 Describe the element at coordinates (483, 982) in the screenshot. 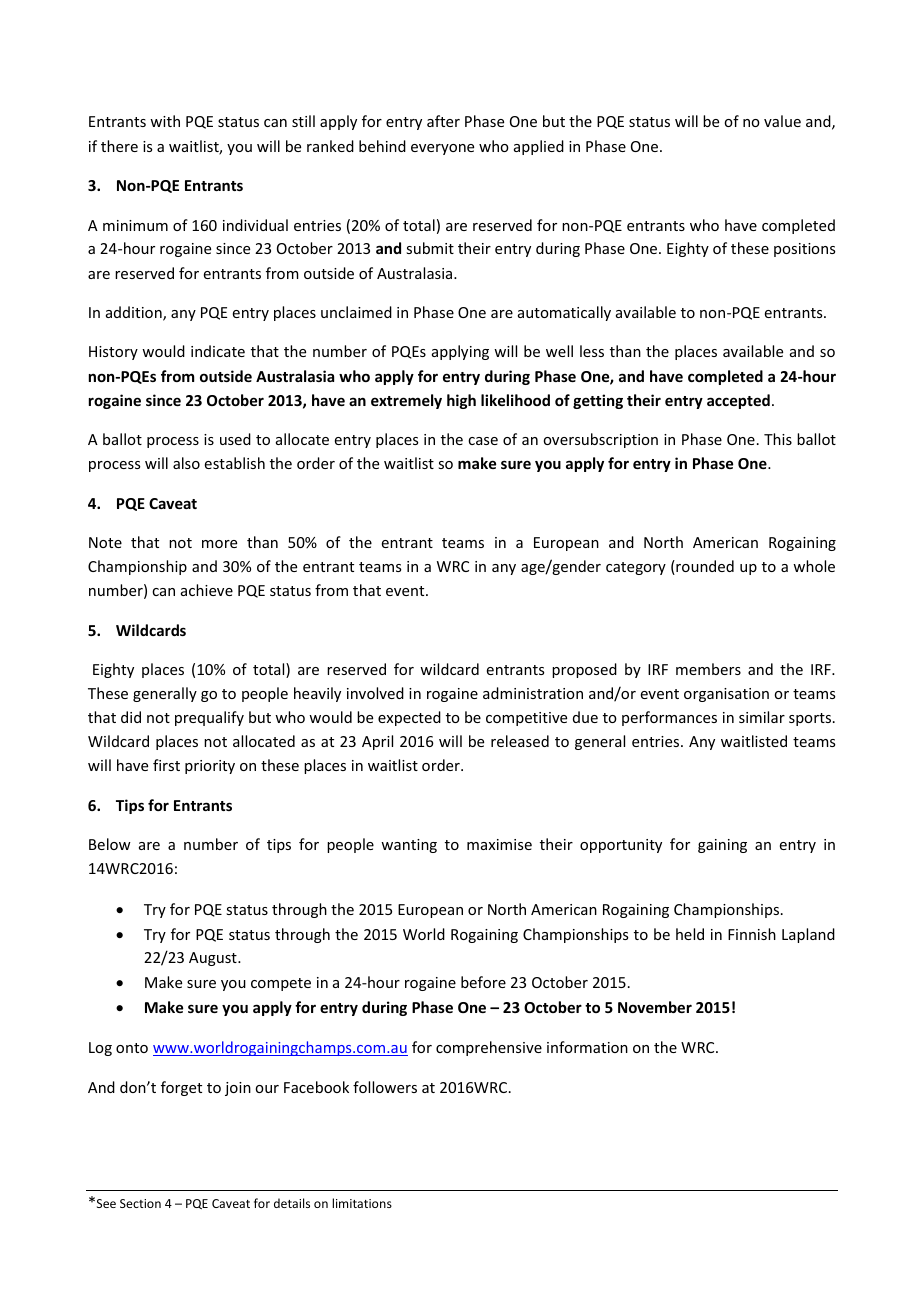

I see `before` at that location.
